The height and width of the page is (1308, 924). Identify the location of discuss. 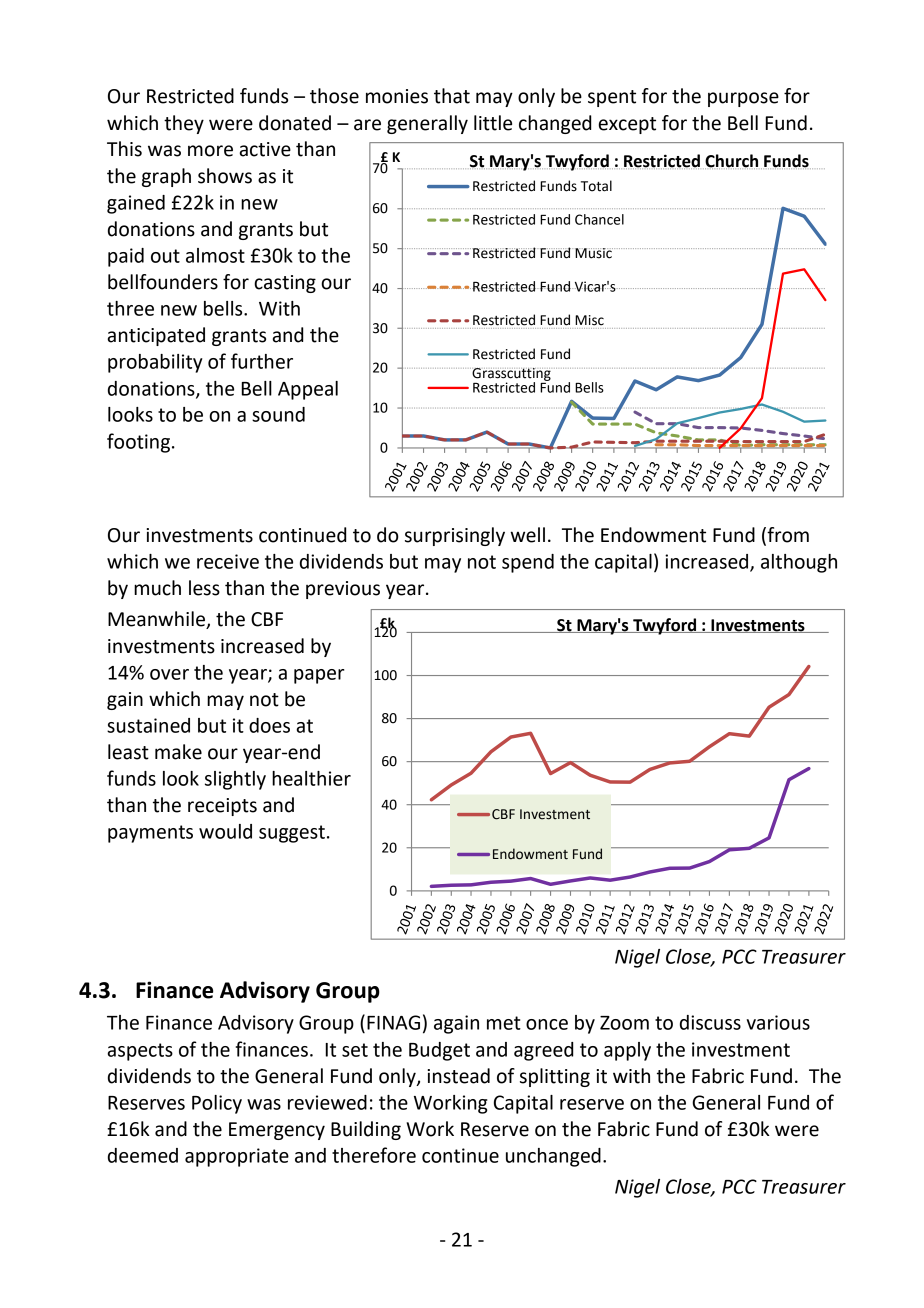
(710, 1022).
